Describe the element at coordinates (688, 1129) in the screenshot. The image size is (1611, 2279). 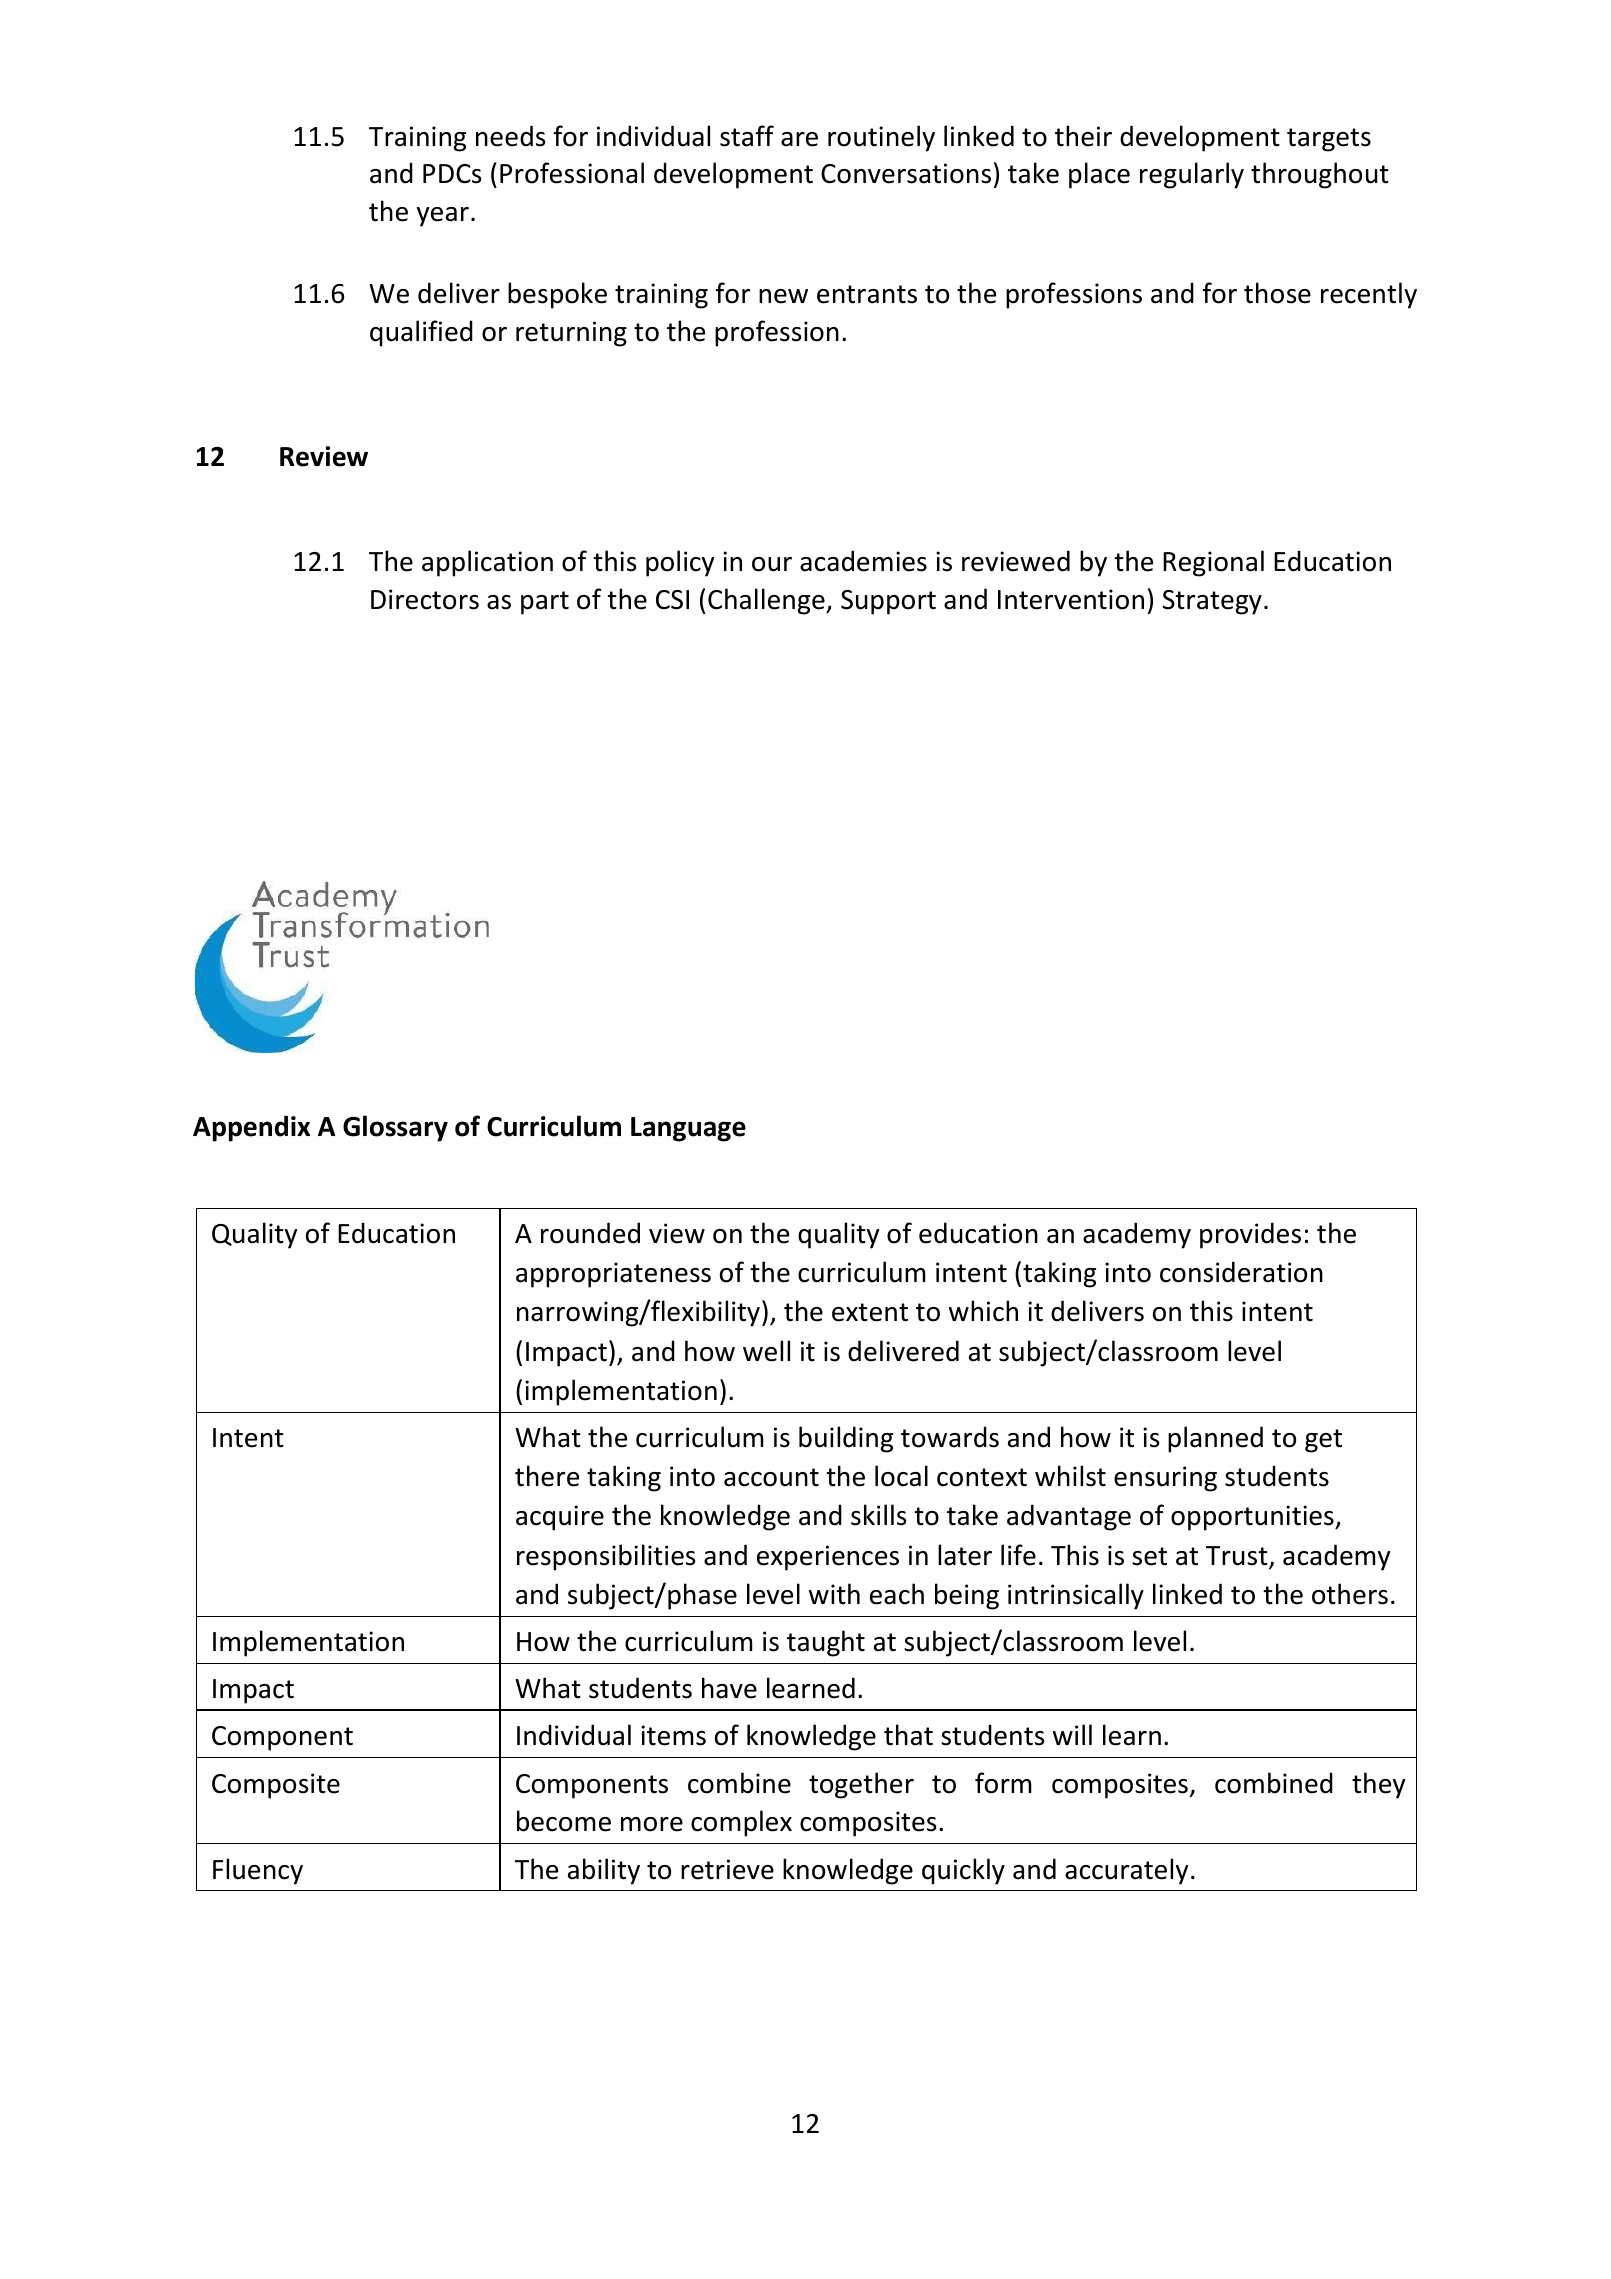
I see `Language` at that location.
